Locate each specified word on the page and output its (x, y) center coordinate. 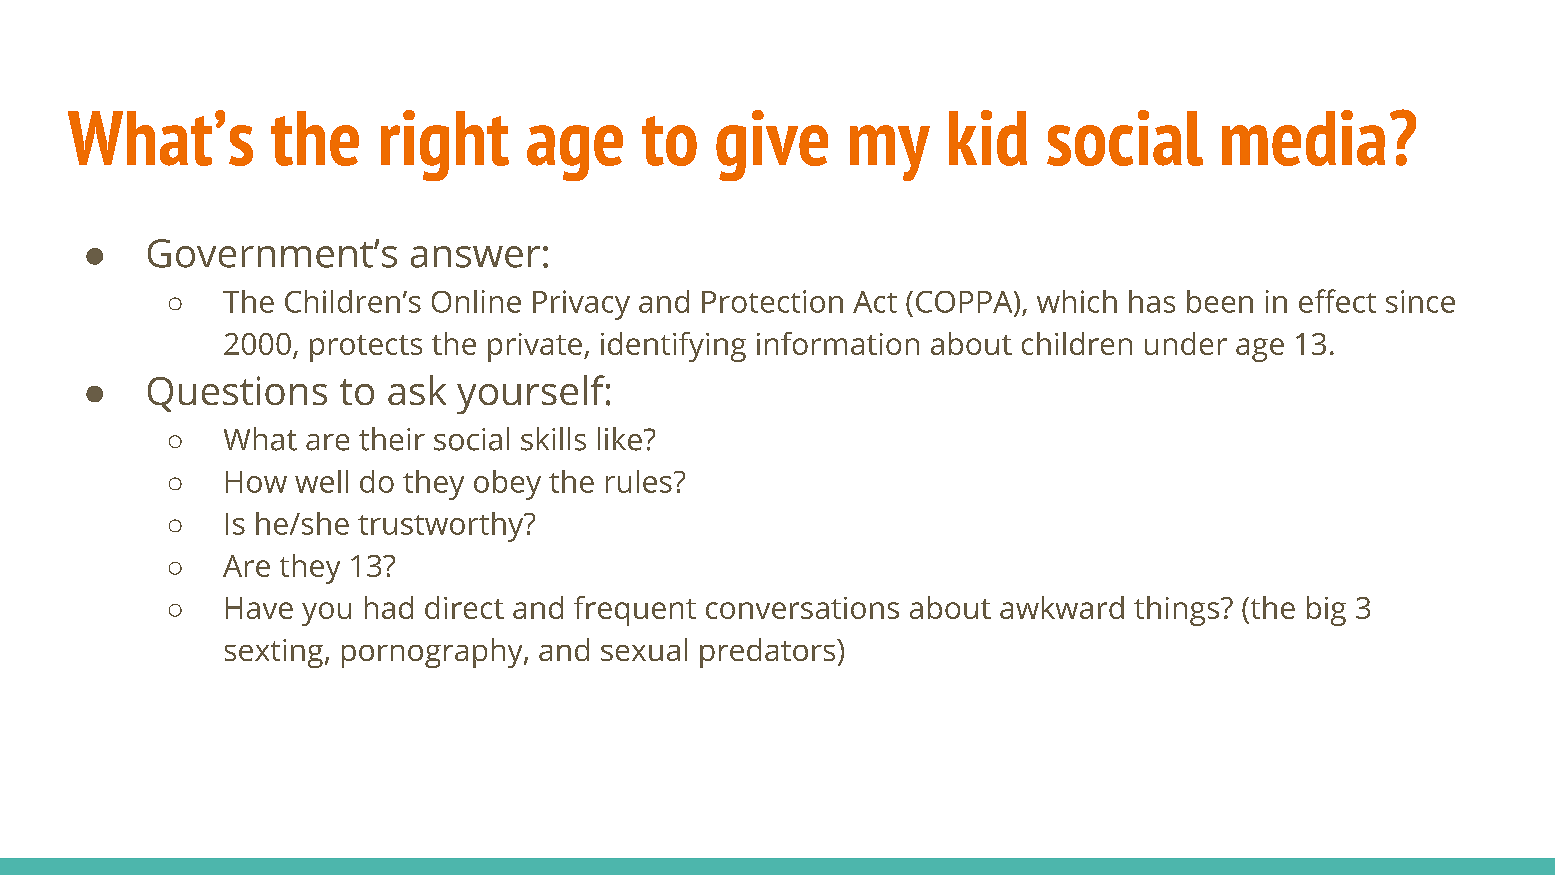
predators (769, 653)
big (1326, 611)
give (772, 145)
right (445, 145)
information (838, 343)
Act (875, 302)
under (1186, 343)
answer (475, 257)
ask (417, 390)
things (1178, 611)
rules (639, 481)
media (1303, 138)
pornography (433, 653)
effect (1337, 301)
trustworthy (442, 527)
